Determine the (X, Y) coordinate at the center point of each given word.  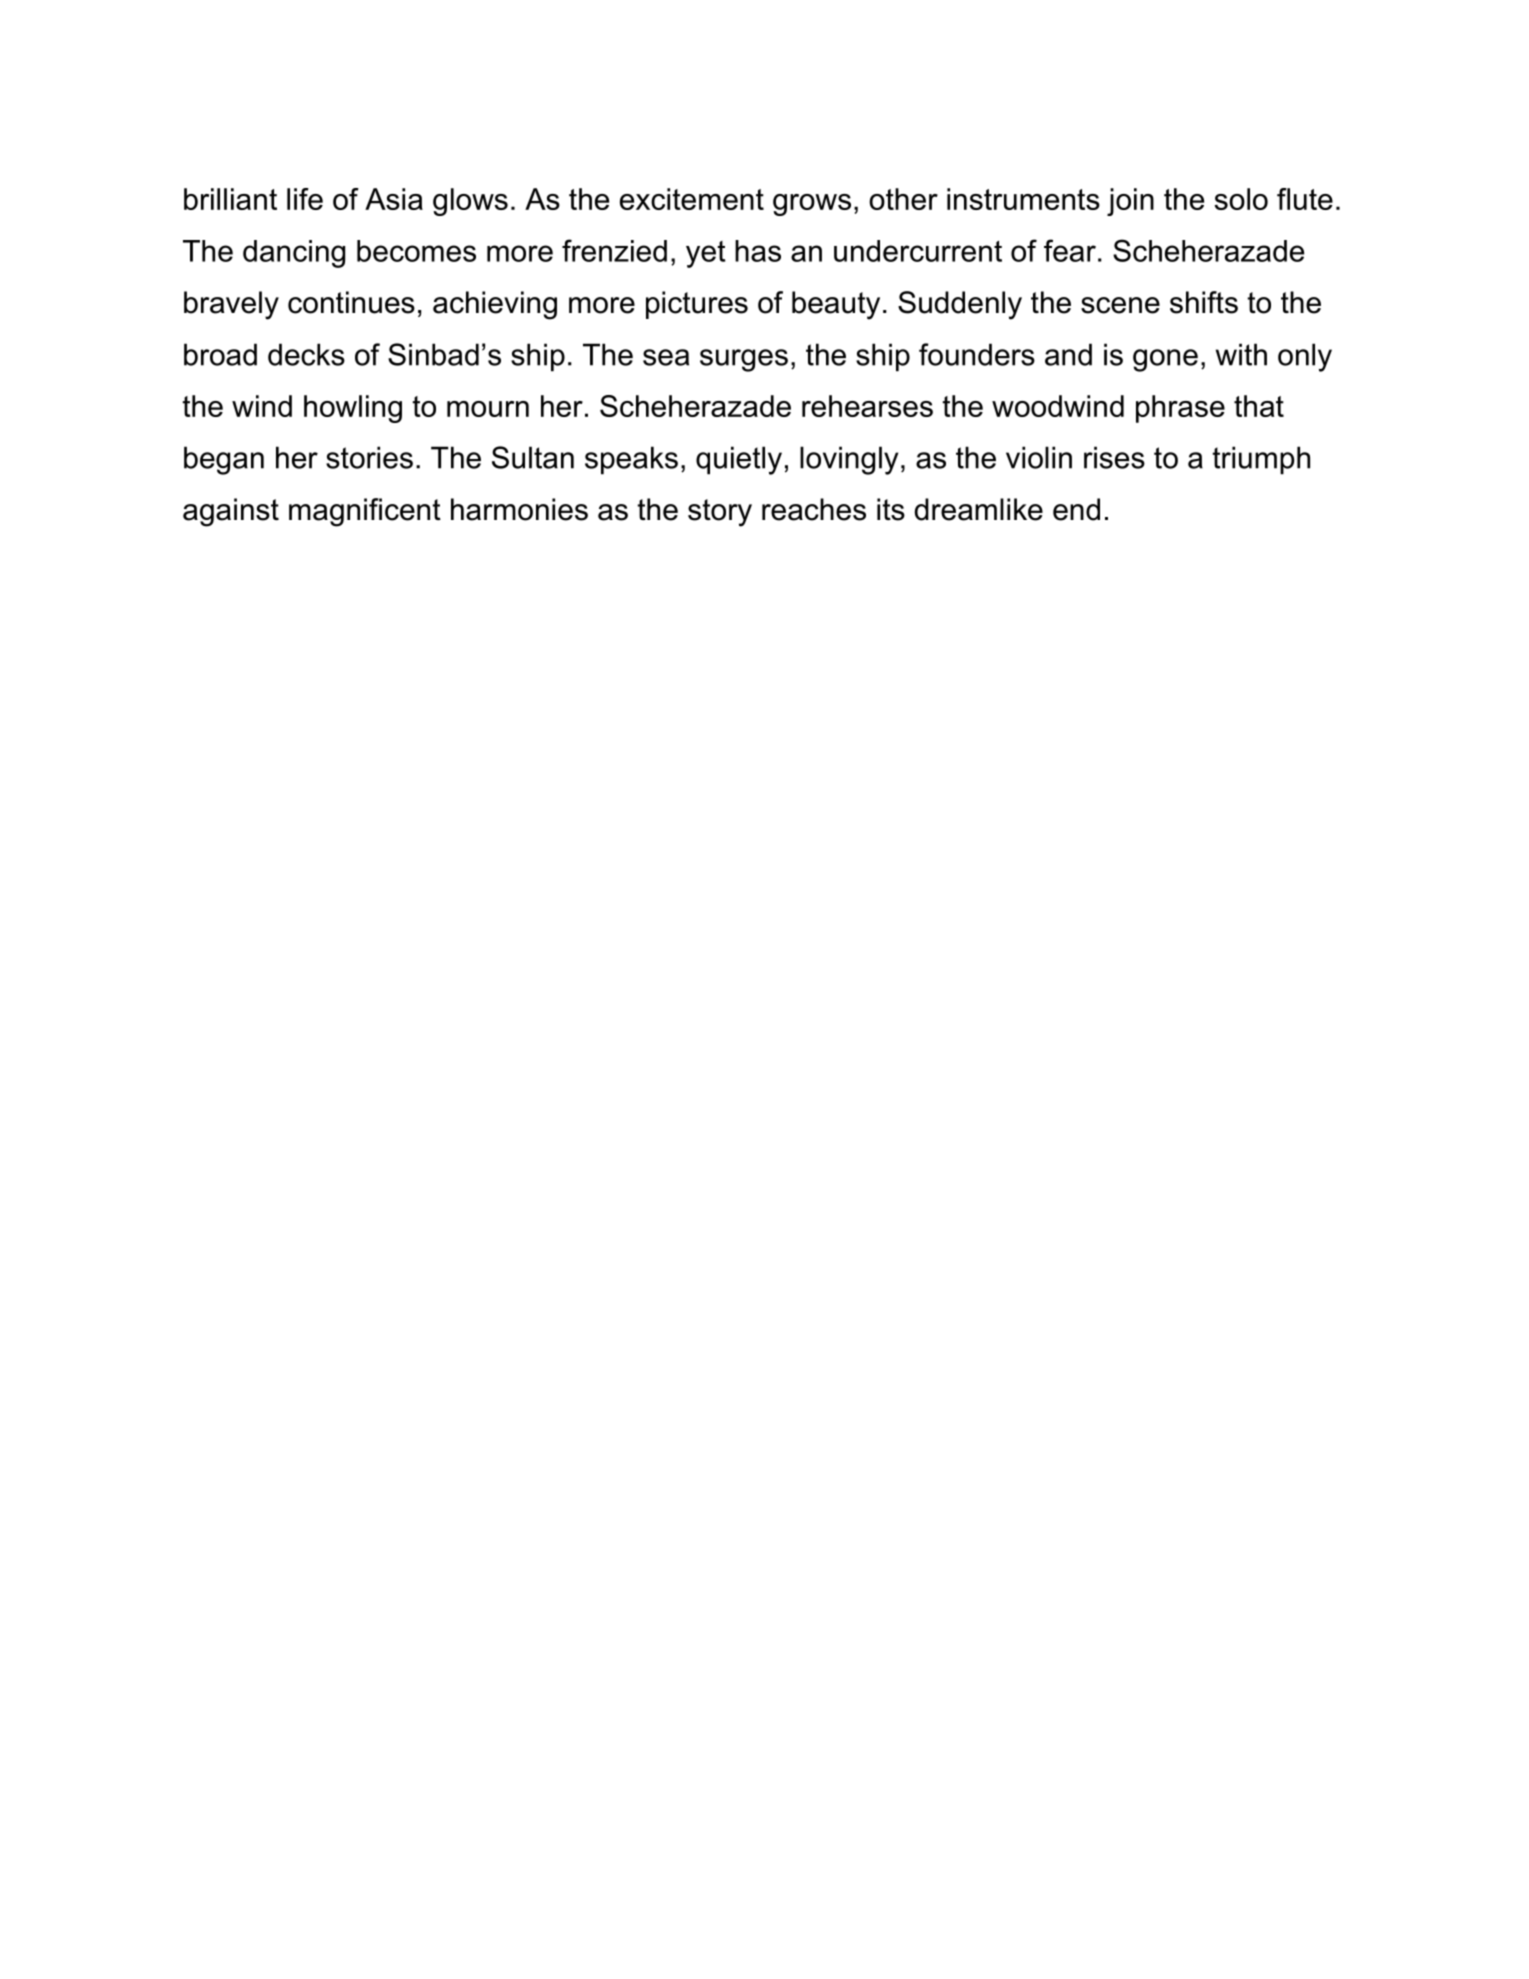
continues (351, 302)
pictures (697, 305)
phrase (1180, 409)
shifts (1204, 302)
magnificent (365, 512)
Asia (394, 199)
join (1130, 202)
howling (353, 409)
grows (812, 205)
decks (306, 354)
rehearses (867, 406)
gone (1165, 360)
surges (744, 360)
